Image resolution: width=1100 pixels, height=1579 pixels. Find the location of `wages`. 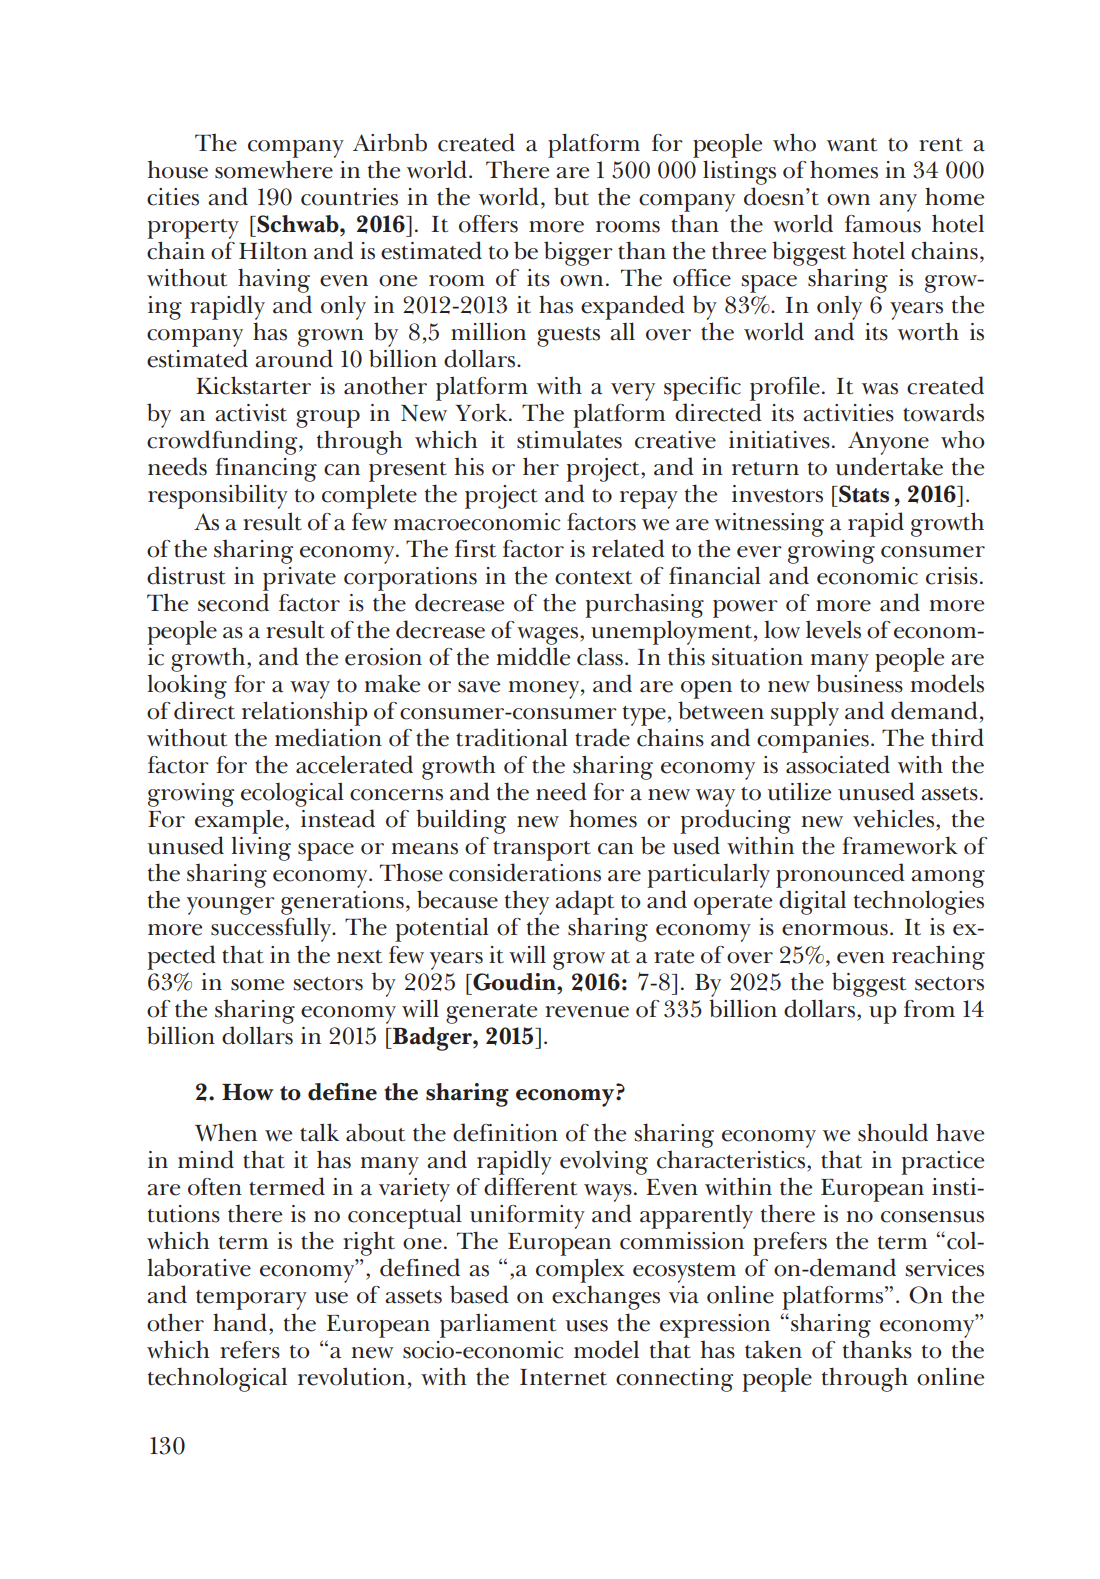

wages is located at coordinates (549, 636).
